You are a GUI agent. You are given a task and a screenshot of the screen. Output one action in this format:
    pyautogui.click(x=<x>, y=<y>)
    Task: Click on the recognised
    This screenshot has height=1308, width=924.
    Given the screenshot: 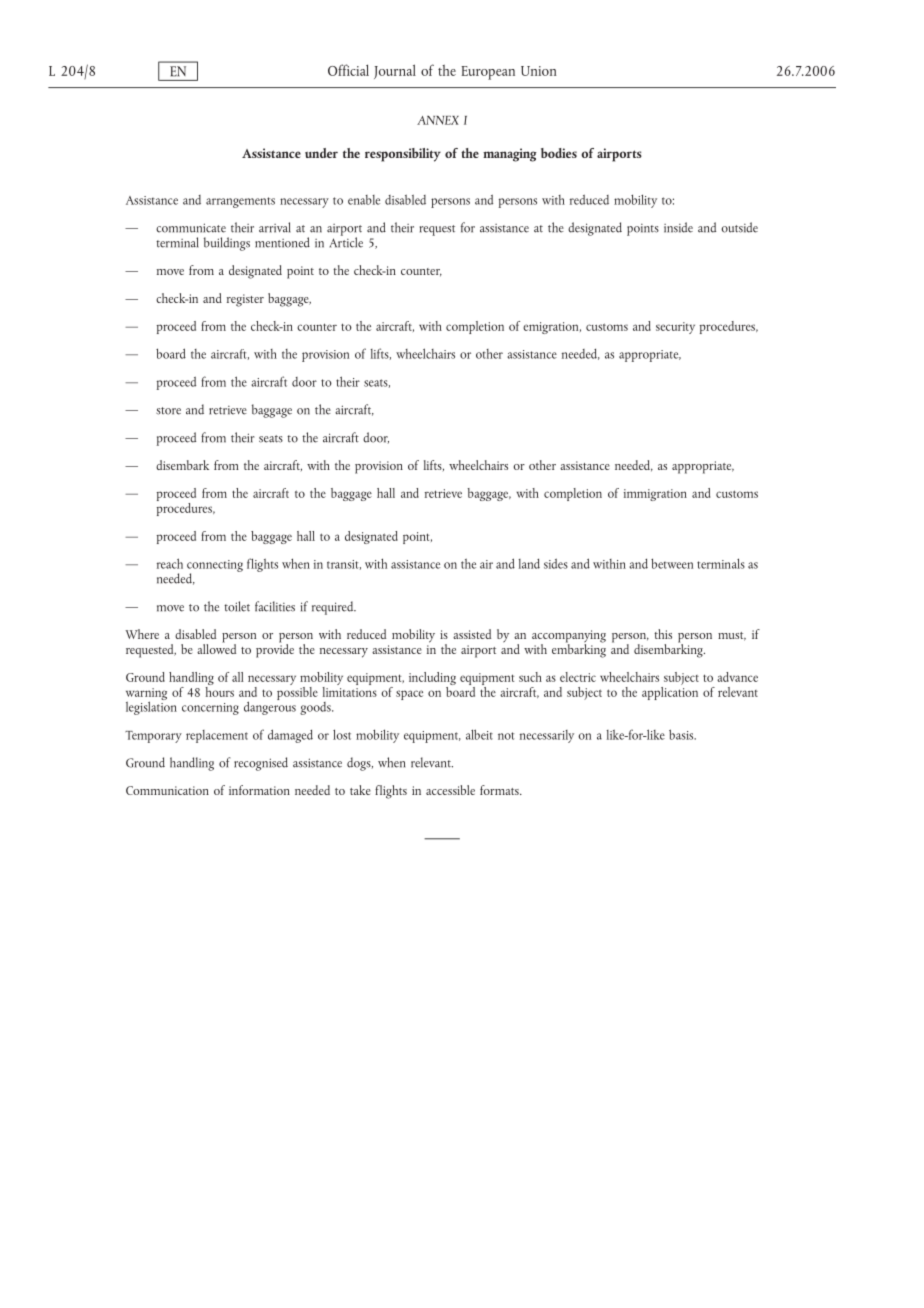 What is the action you would take?
    pyautogui.click(x=261, y=764)
